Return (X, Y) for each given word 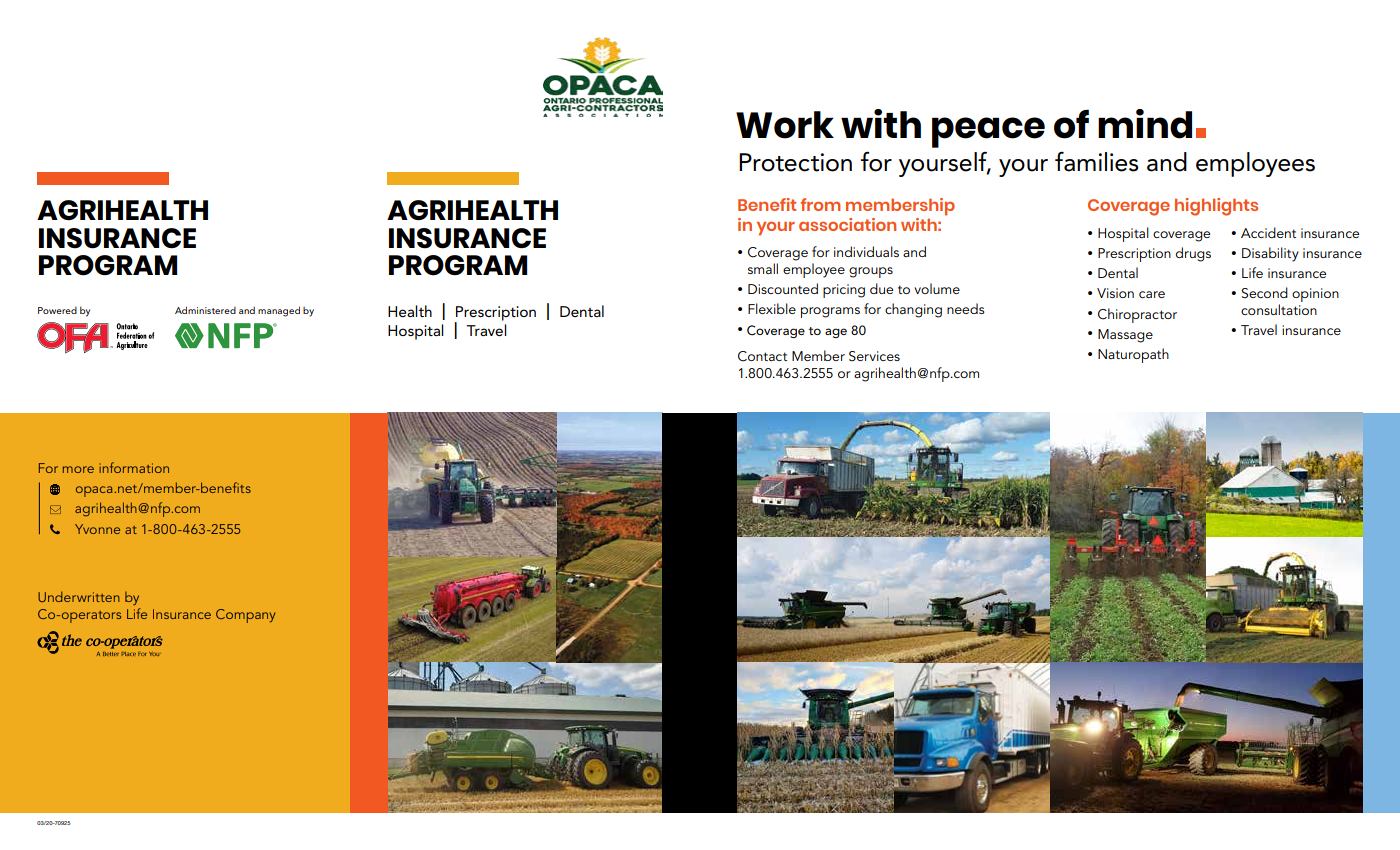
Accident (1268, 232)
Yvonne (97, 529)
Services (874, 356)
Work (785, 125)
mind (1145, 124)
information (134, 467)
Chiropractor (1137, 315)
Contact (762, 356)
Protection (795, 162)
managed (279, 311)
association (847, 224)
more (78, 469)
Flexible (772, 308)
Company (246, 616)
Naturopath (1133, 355)
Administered (205, 310)
